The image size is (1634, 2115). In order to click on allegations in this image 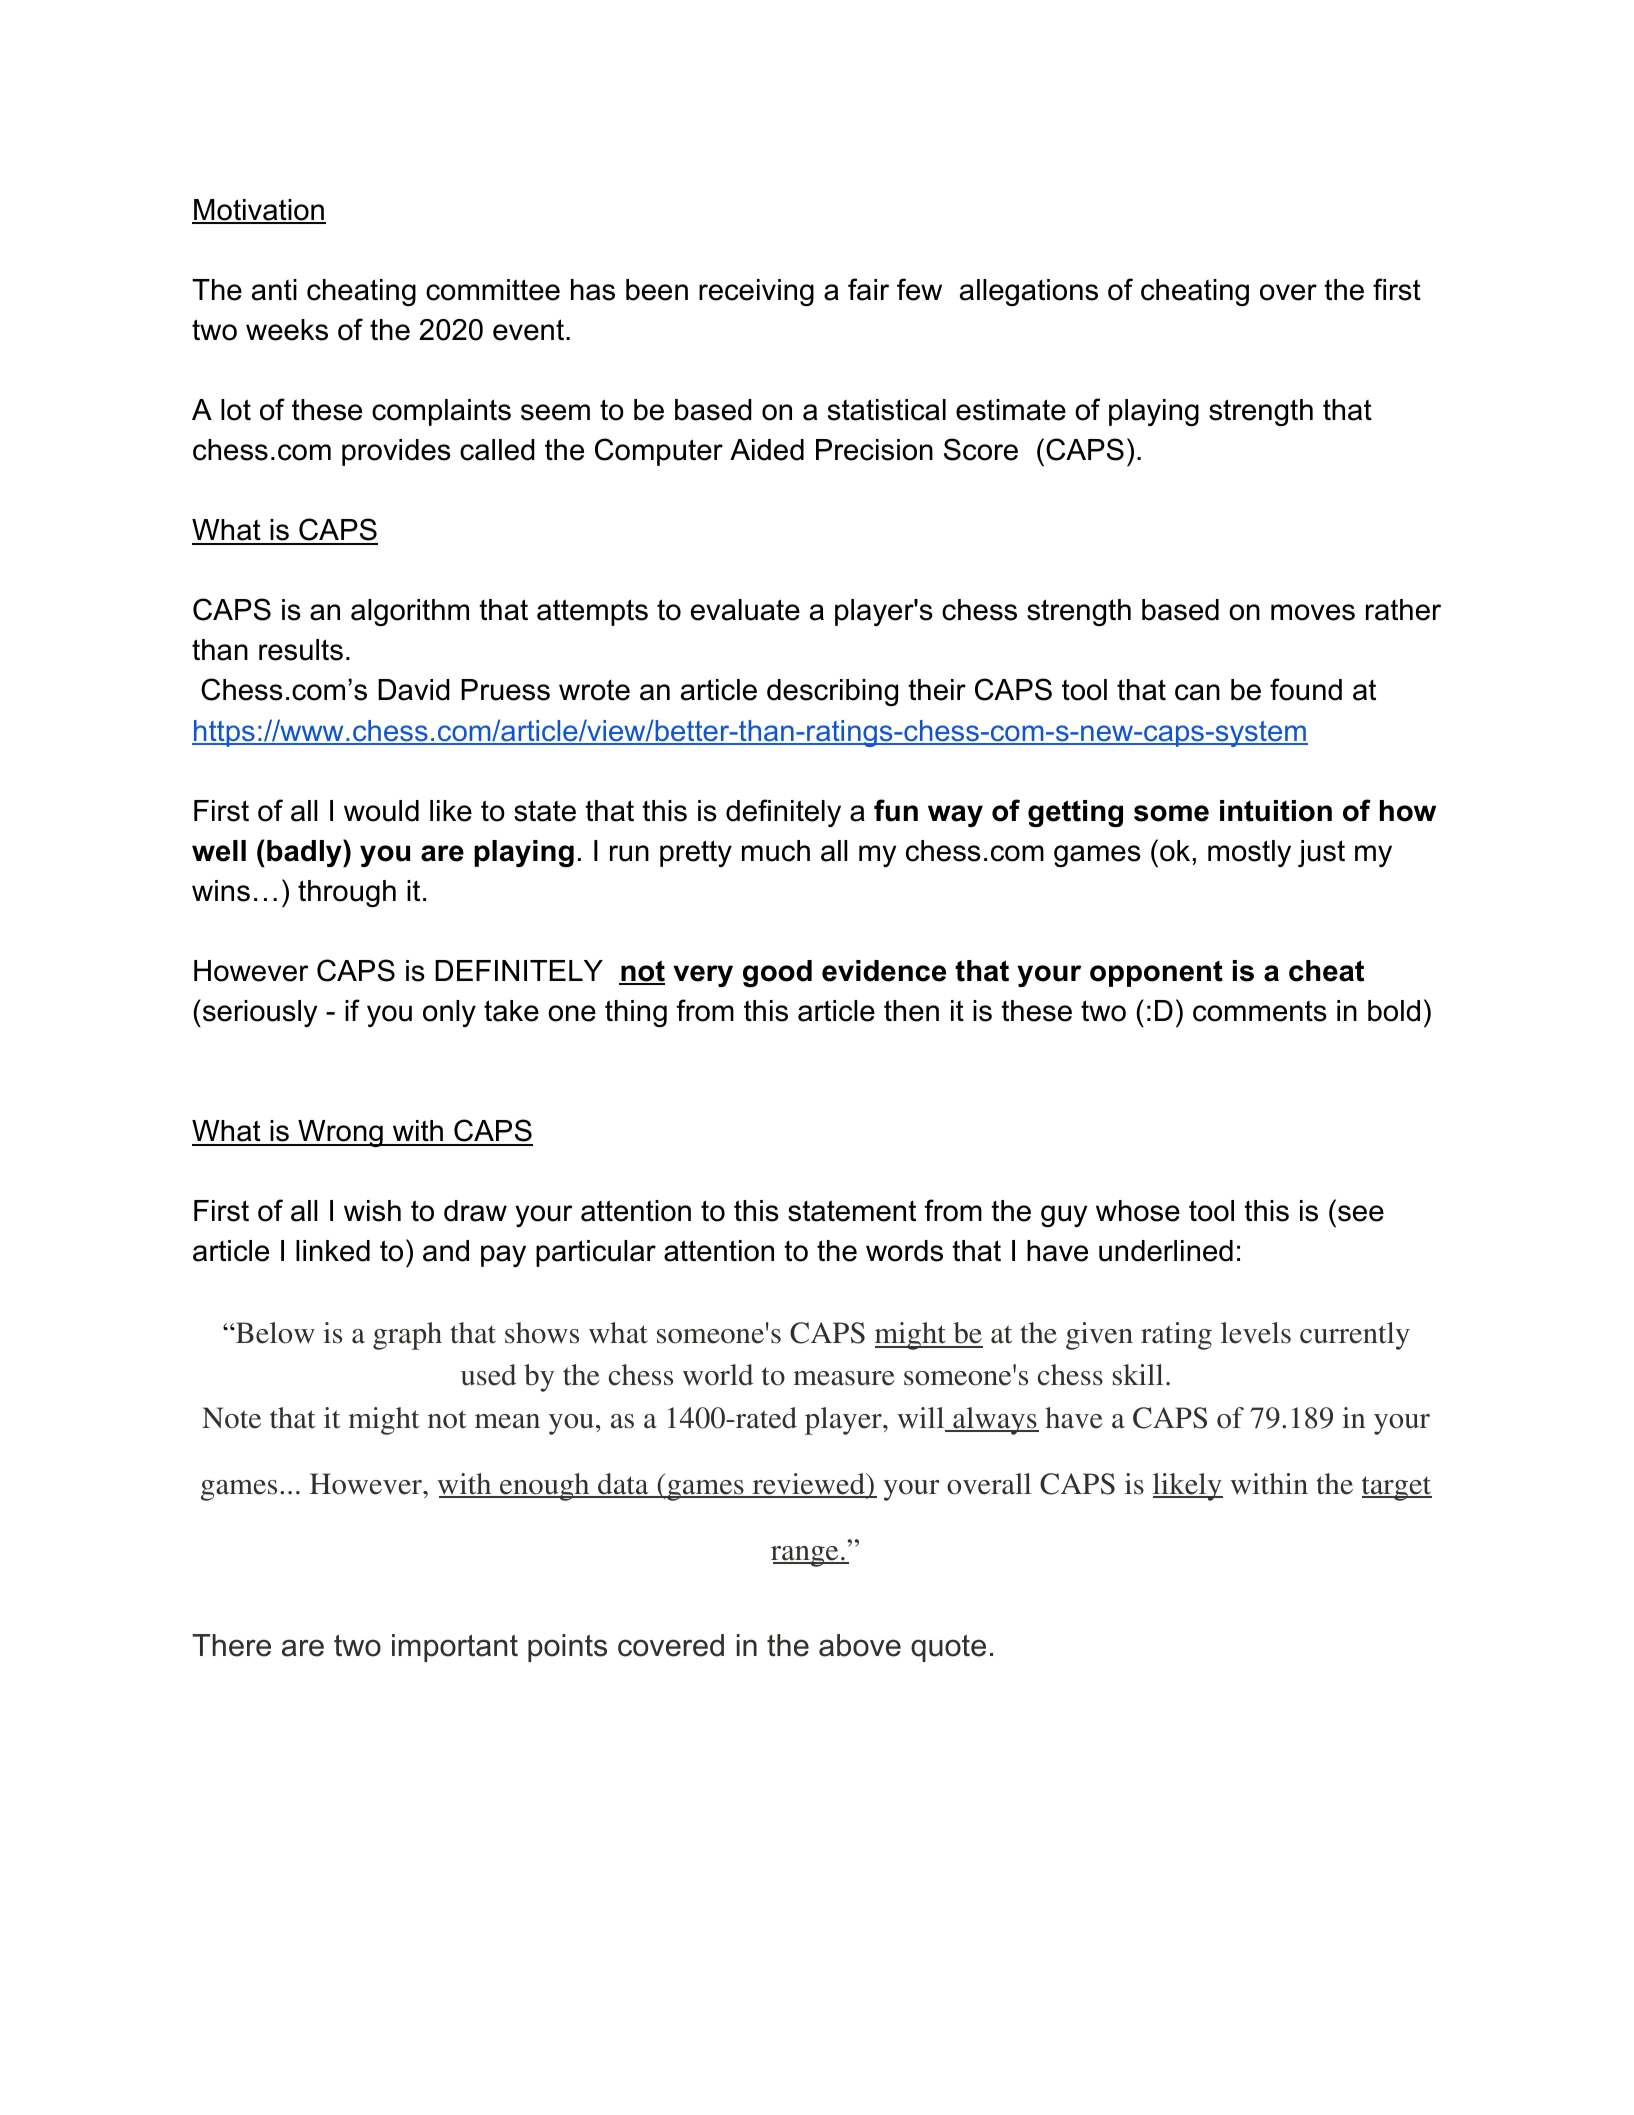, I will do `click(1029, 292)`.
